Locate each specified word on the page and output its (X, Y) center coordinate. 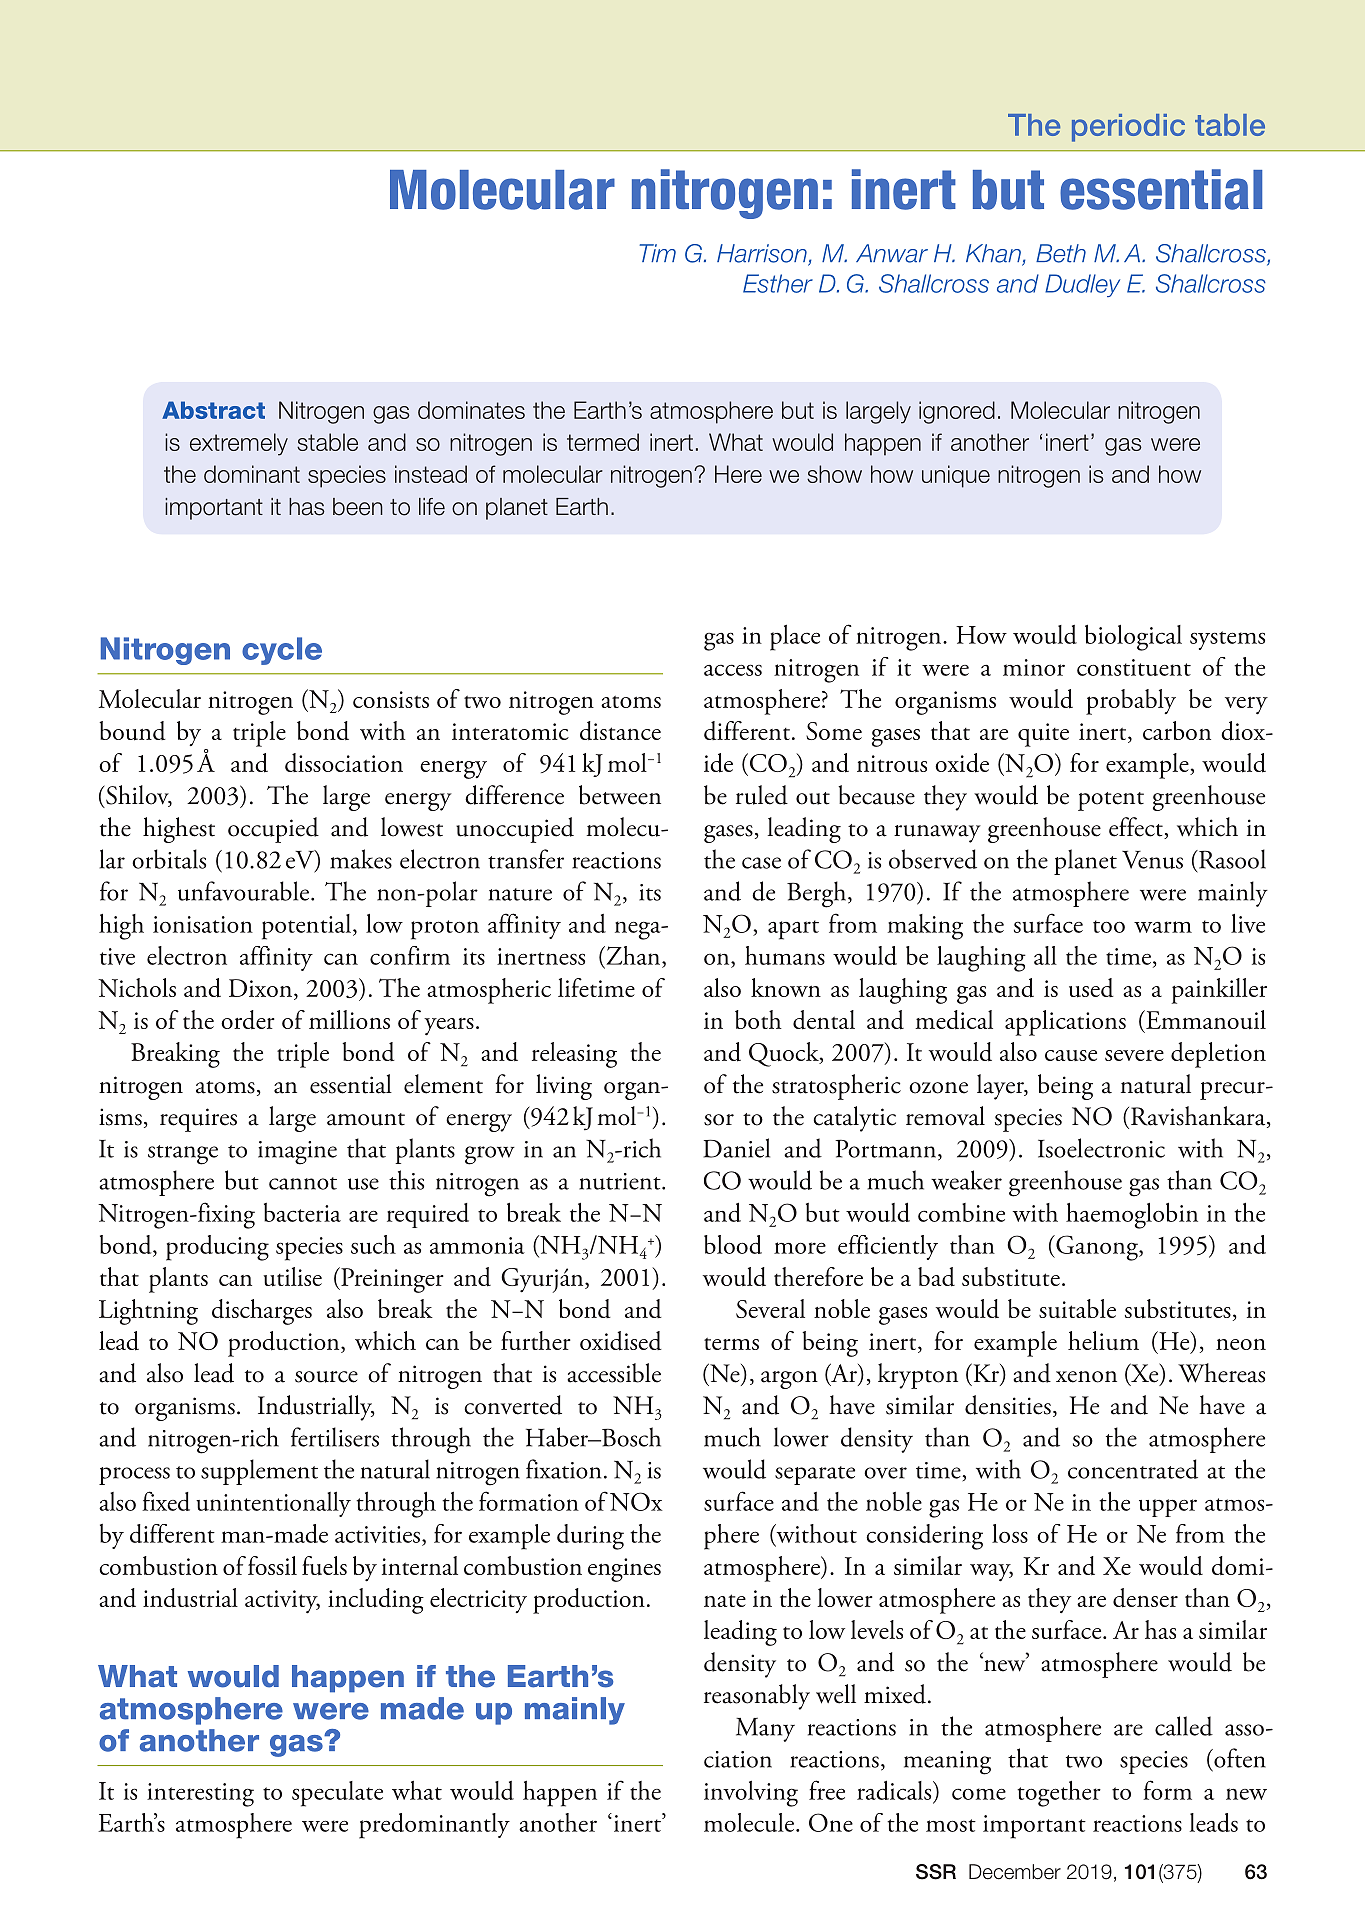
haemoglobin (1132, 1215)
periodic (1128, 128)
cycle (282, 651)
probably (1131, 702)
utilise (292, 1277)
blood (733, 1244)
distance (620, 731)
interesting (200, 1795)
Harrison (763, 254)
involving (751, 1794)
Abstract (213, 410)
